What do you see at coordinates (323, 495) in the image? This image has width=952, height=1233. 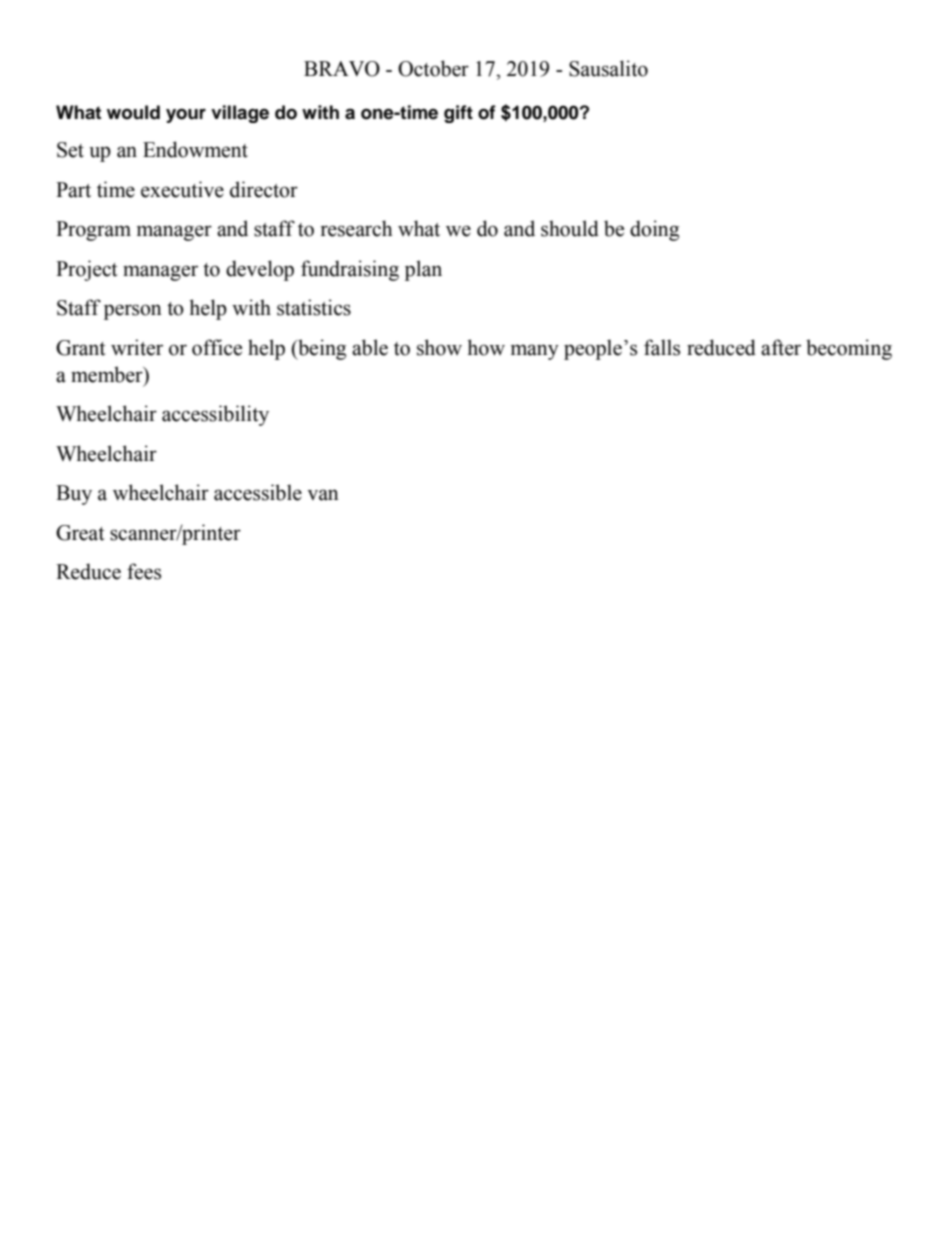 I see `van` at bounding box center [323, 495].
